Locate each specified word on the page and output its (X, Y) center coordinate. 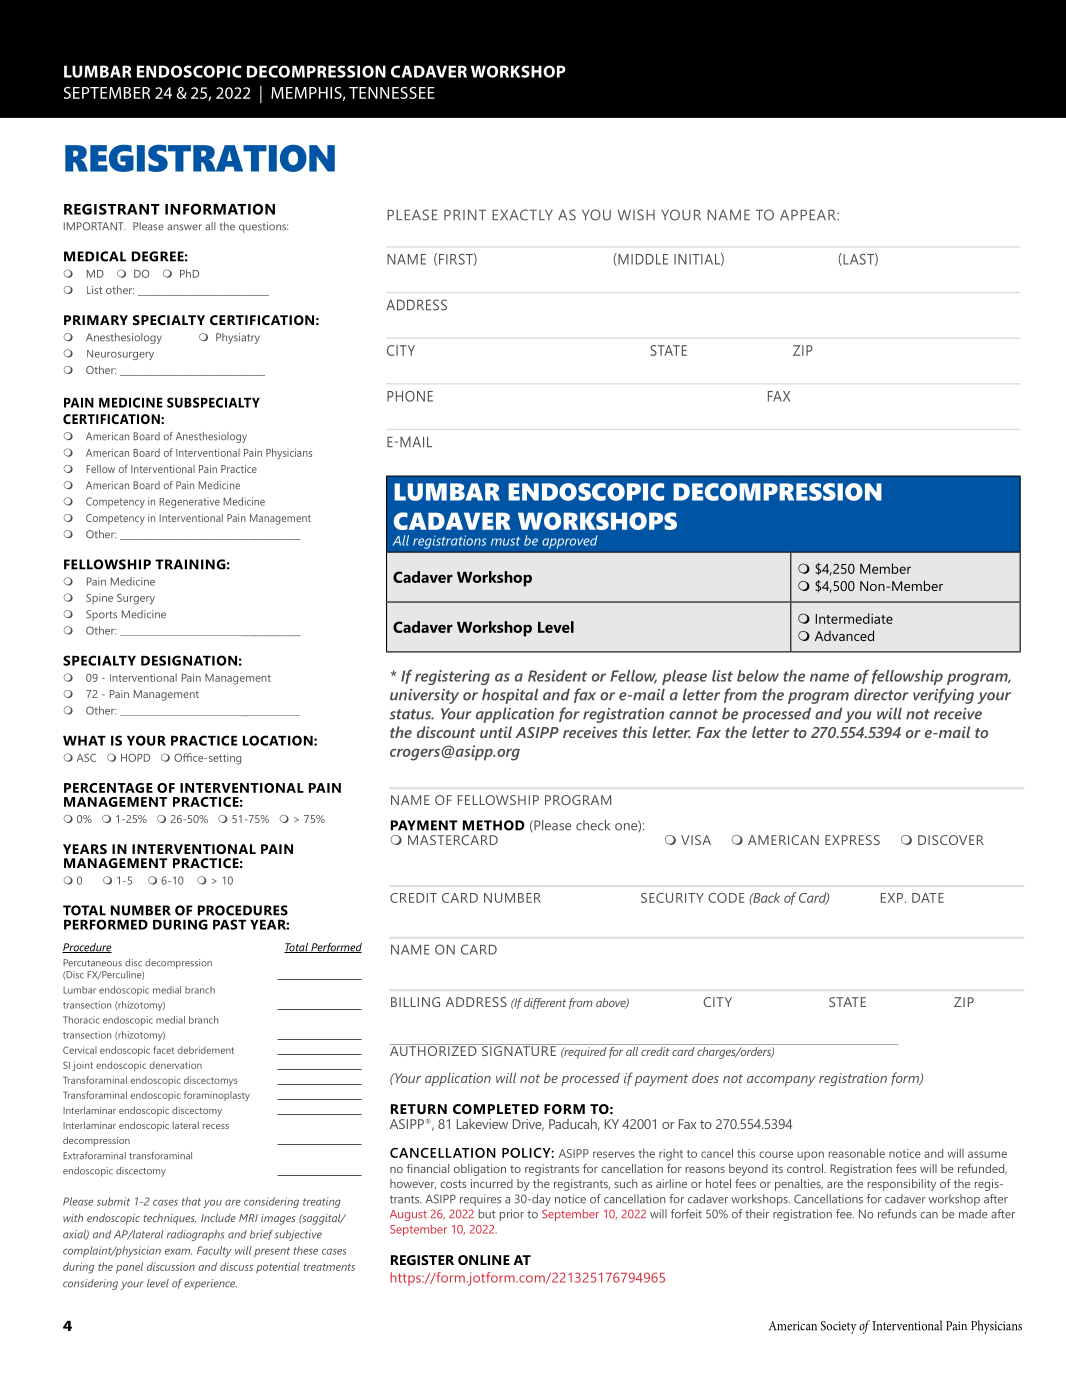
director (881, 694)
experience (210, 1284)
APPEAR (809, 214)
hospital (510, 696)
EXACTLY (522, 215)
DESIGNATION (189, 660)
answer (184, 227)
